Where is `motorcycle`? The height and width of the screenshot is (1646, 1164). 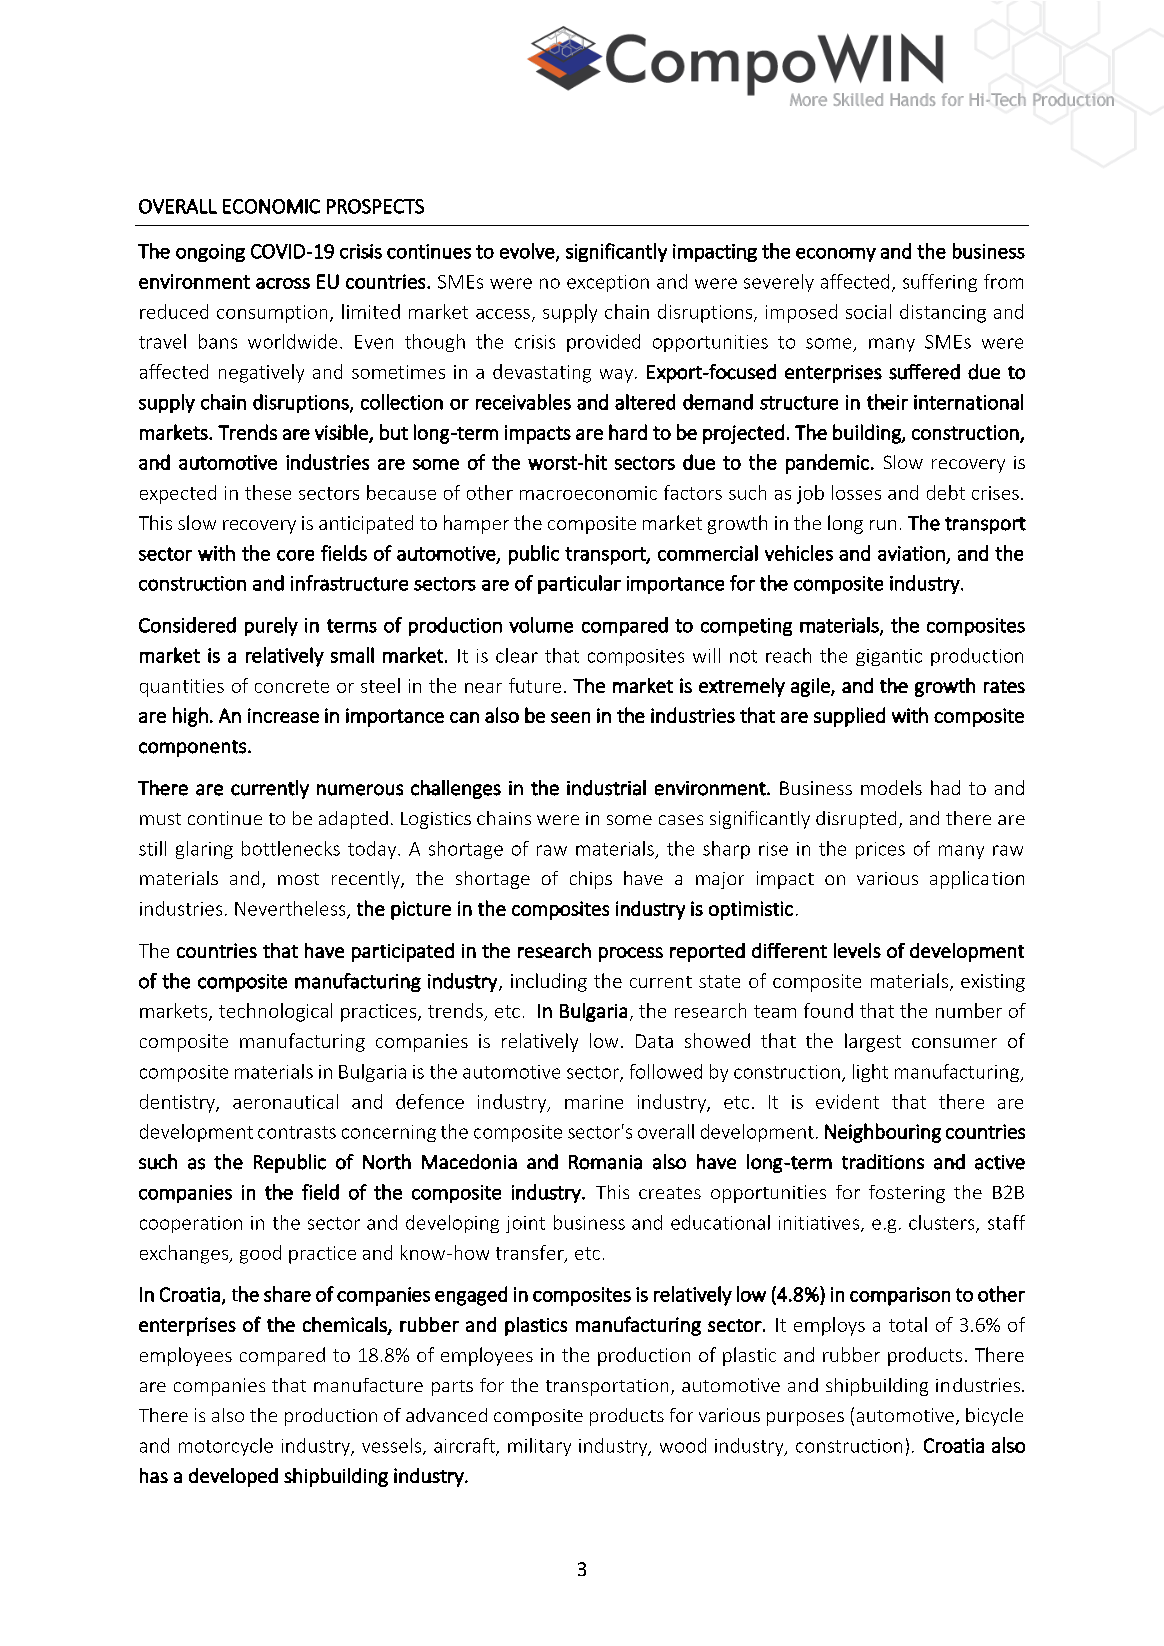 motorcycle is located at coordinates (226, 1447).
